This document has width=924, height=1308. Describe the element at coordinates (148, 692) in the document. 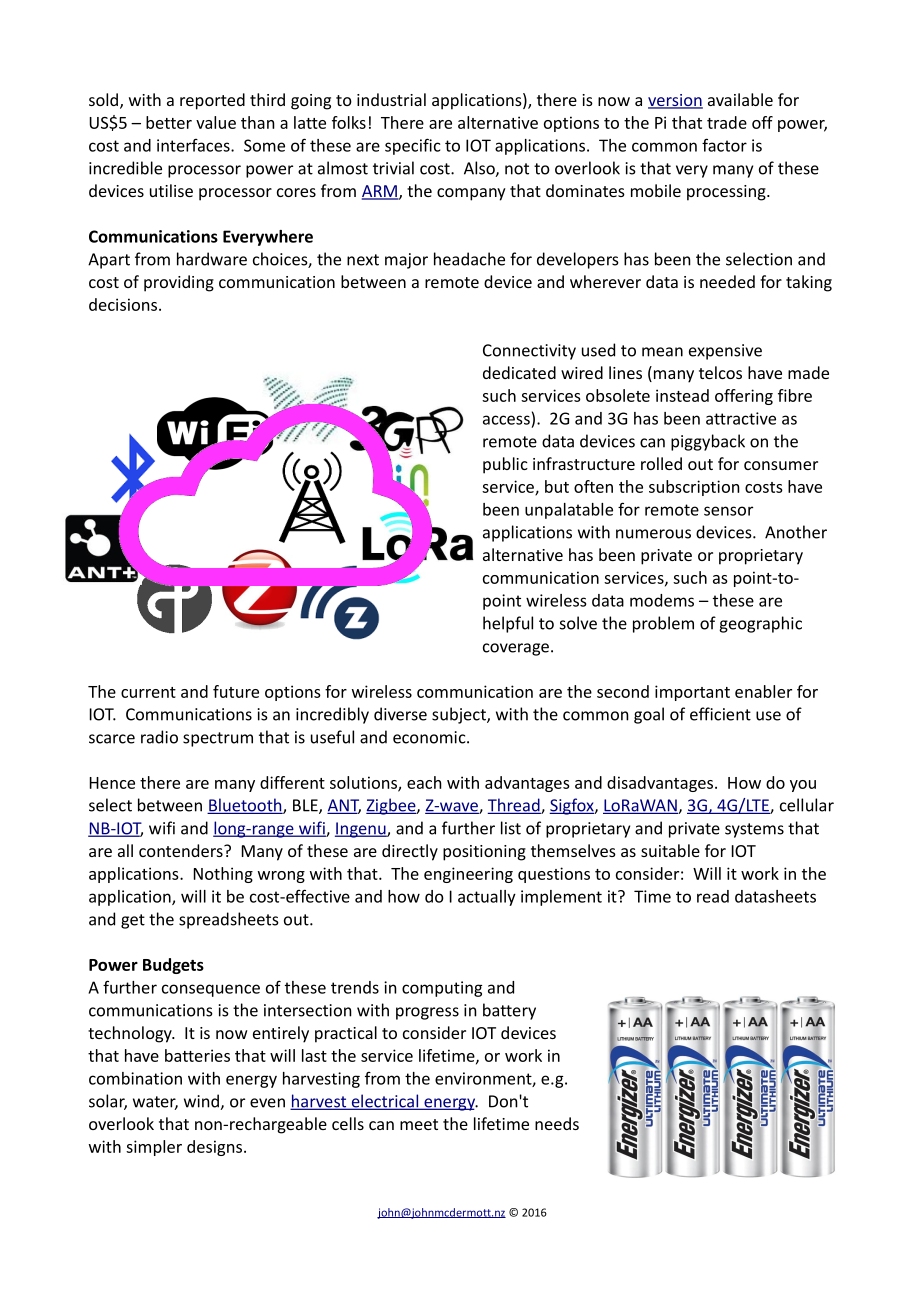

I see `current` at that location.
